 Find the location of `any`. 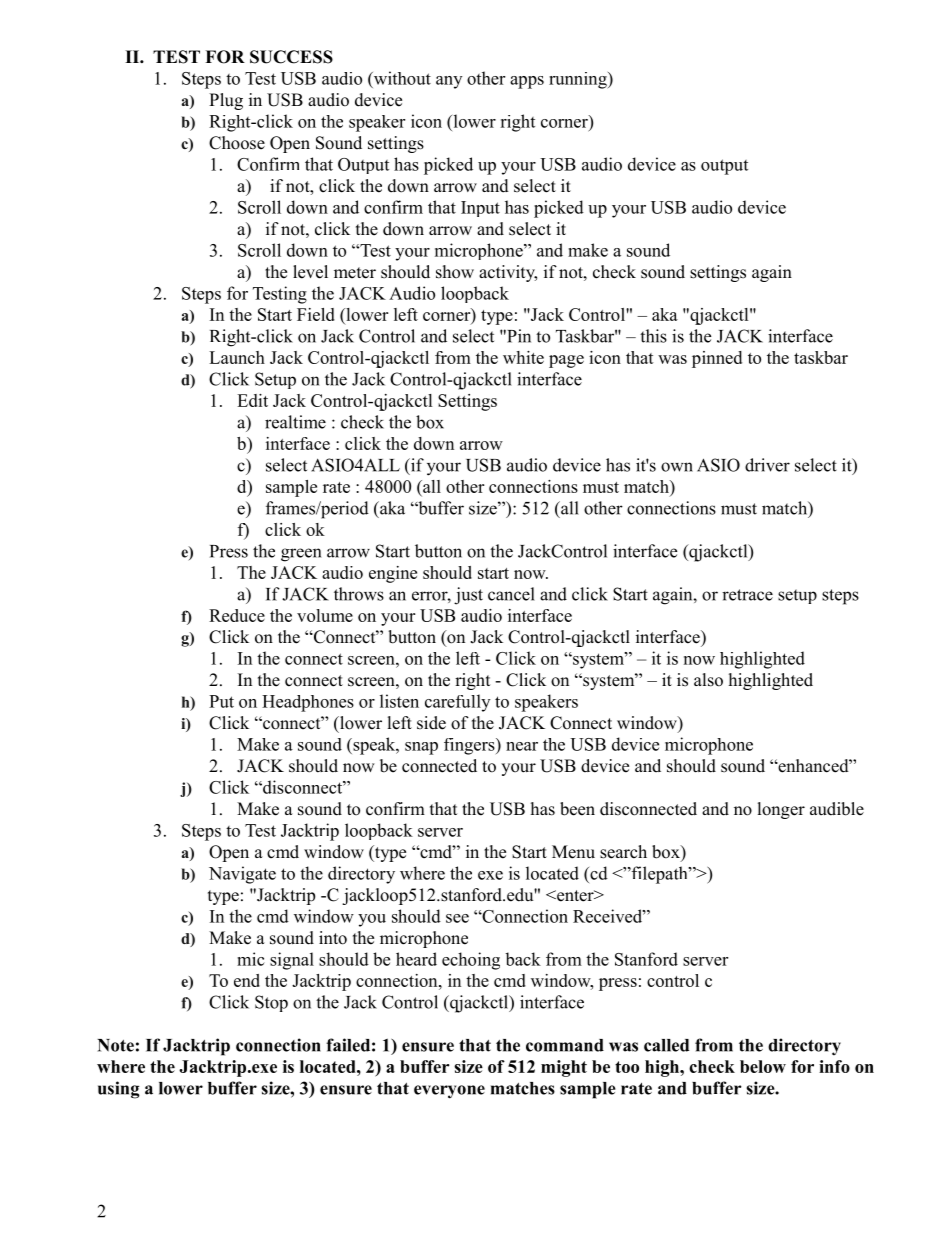

any is located at coordinates (449, 82).
